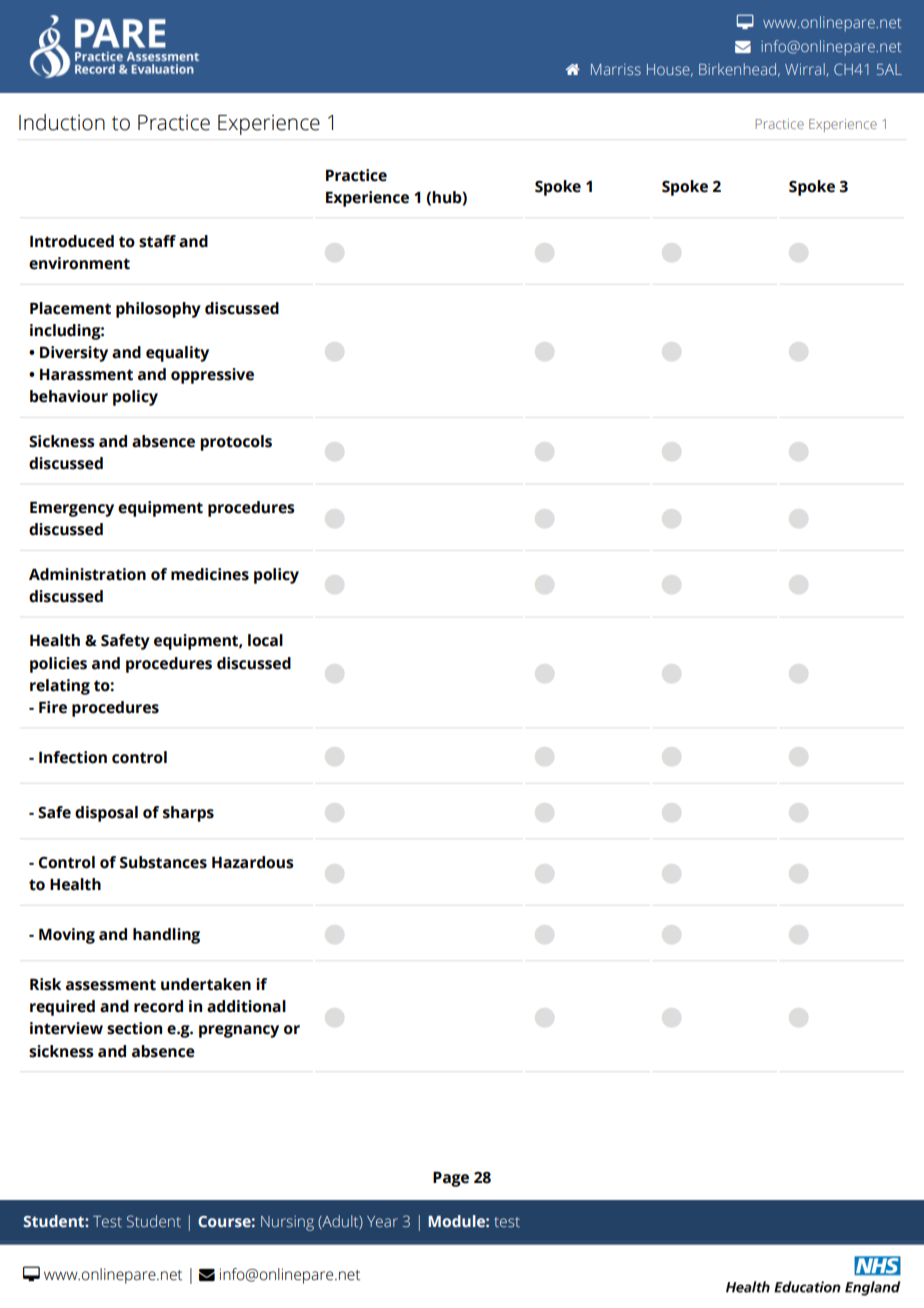 The image size is (924, 1308). What do you see at coordinates (236, 443) in the screenshot?
I see `protocols` at bounding box center [236, 443].
